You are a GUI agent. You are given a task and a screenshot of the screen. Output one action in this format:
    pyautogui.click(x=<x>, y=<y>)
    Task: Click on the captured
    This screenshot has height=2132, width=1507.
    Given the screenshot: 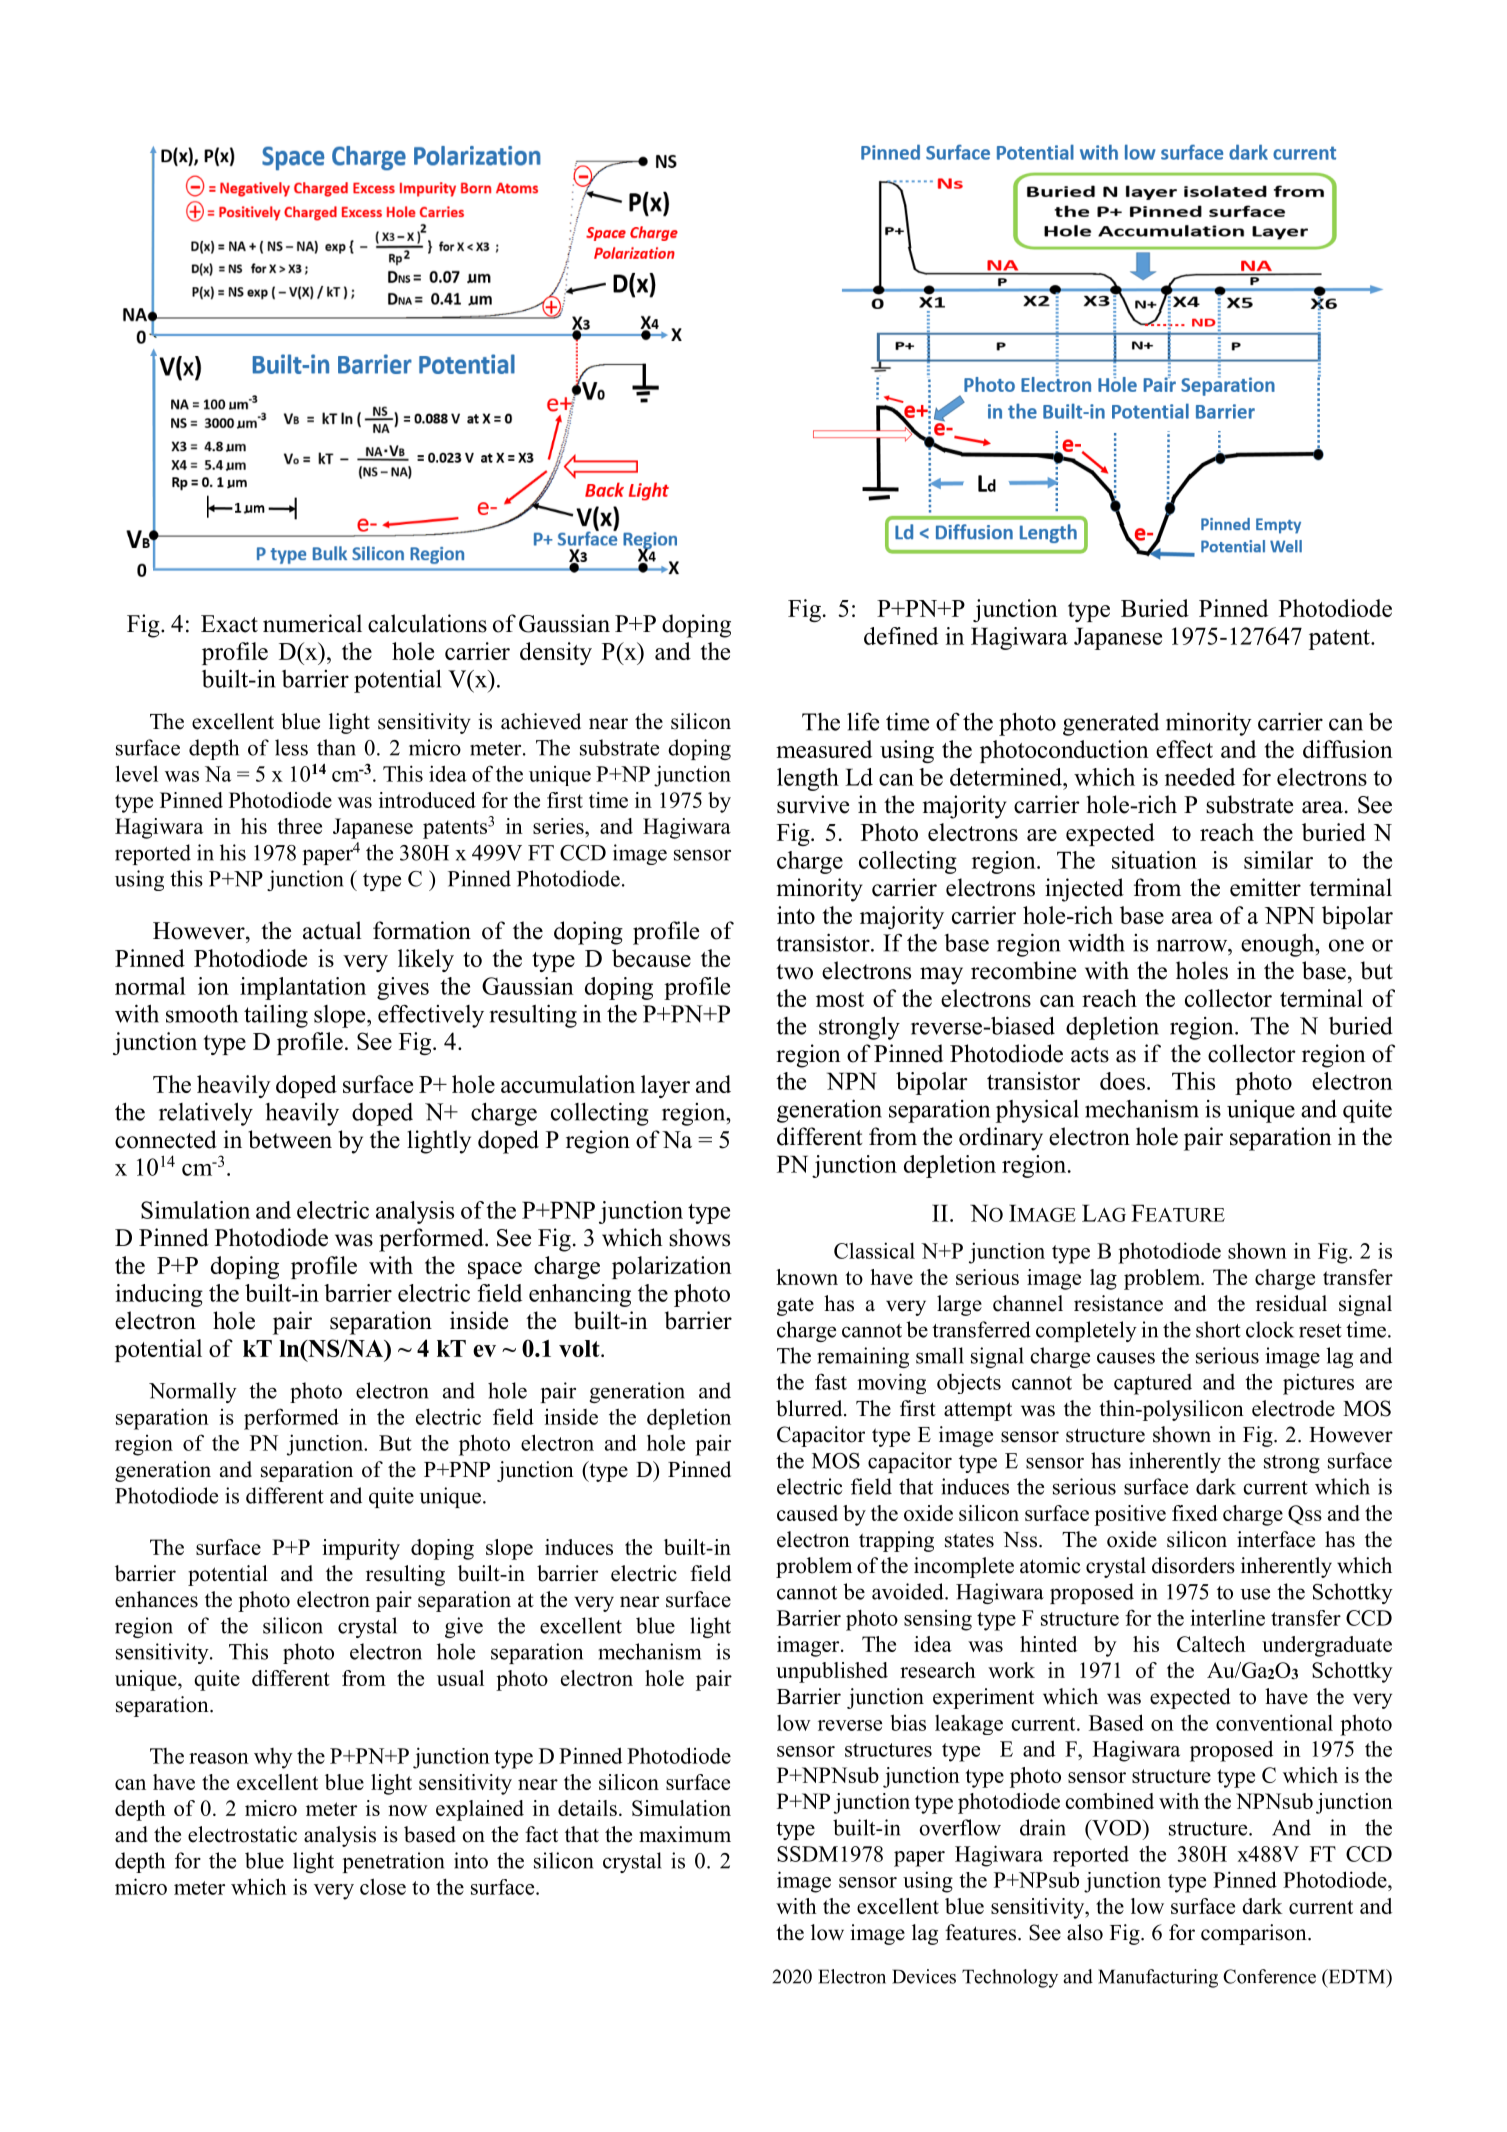 What is the action you would take?
    pyautogui.click(x=1153, y=1384)
